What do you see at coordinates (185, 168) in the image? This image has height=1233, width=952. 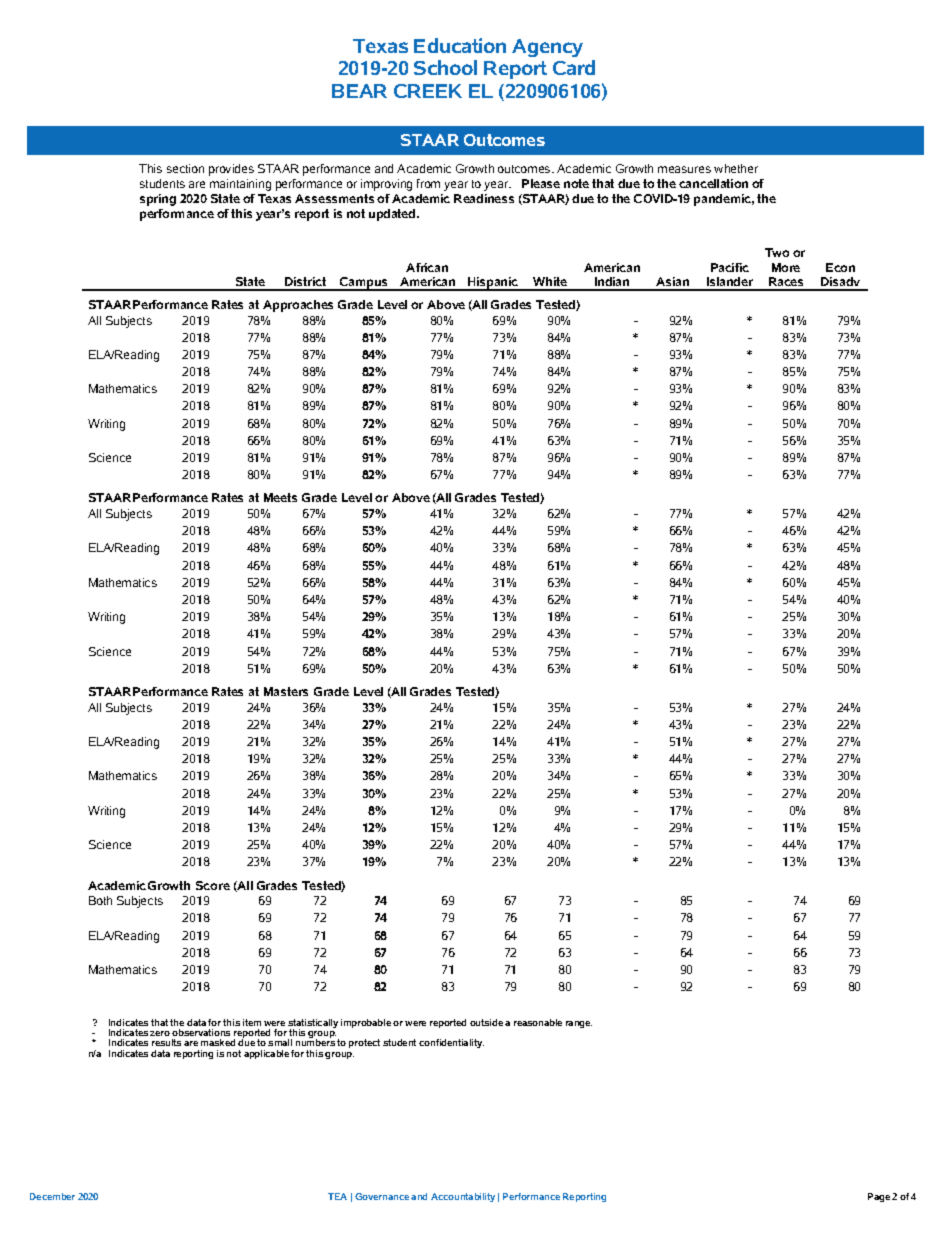 I see `section` at bounding box center [185, 168].
